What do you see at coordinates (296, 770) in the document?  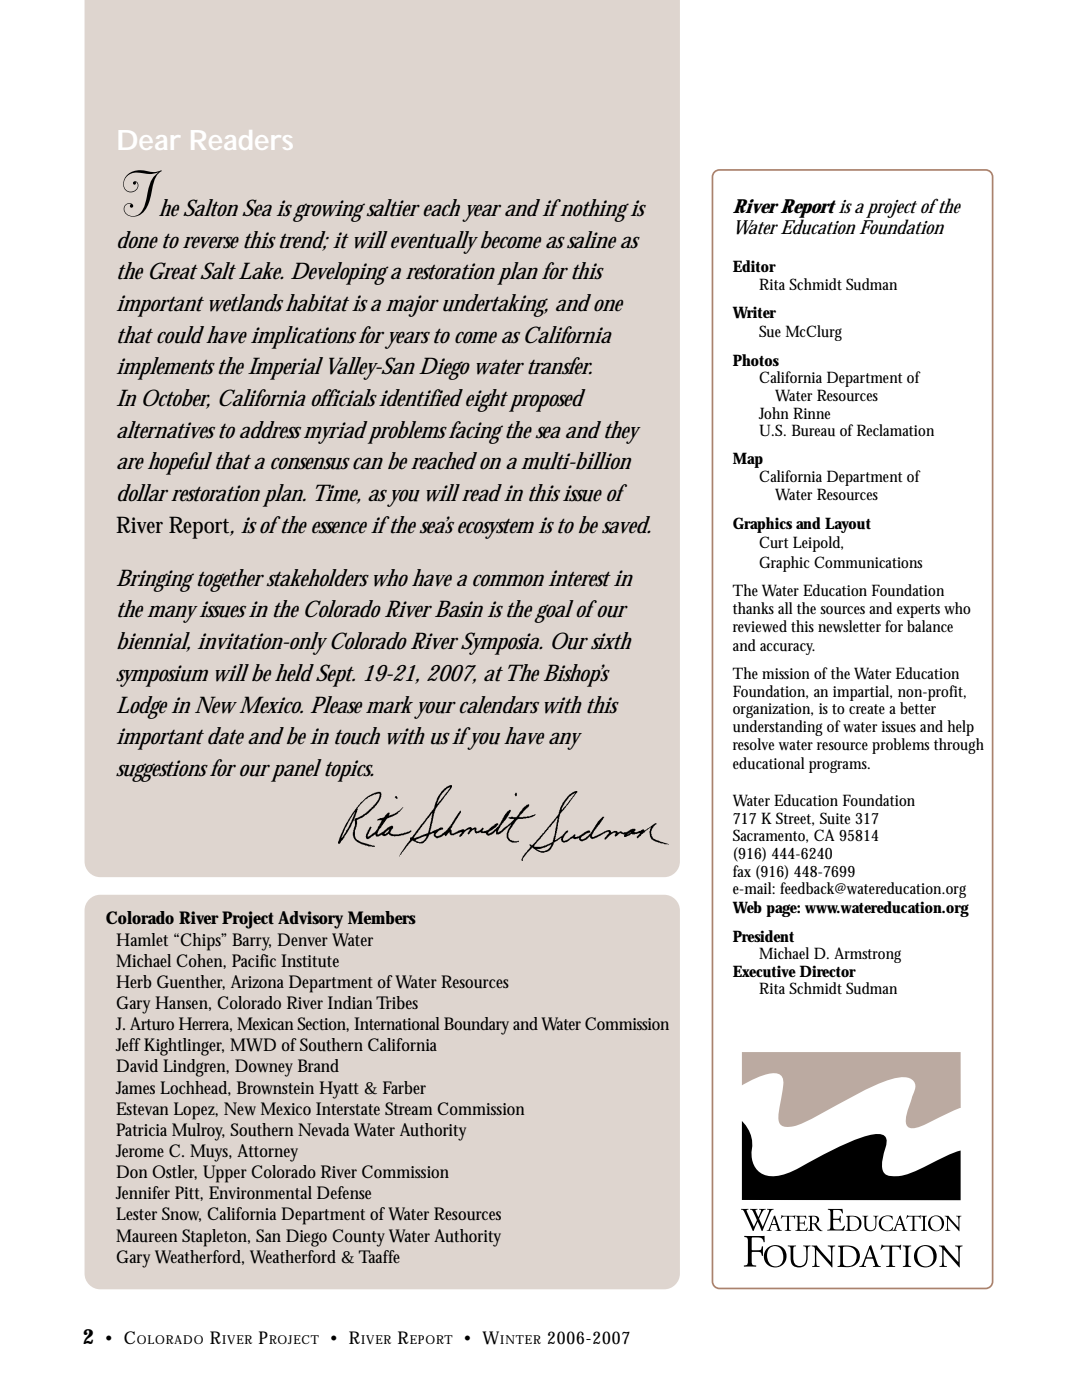 I see `panel` at bounding box center [296, 770].
